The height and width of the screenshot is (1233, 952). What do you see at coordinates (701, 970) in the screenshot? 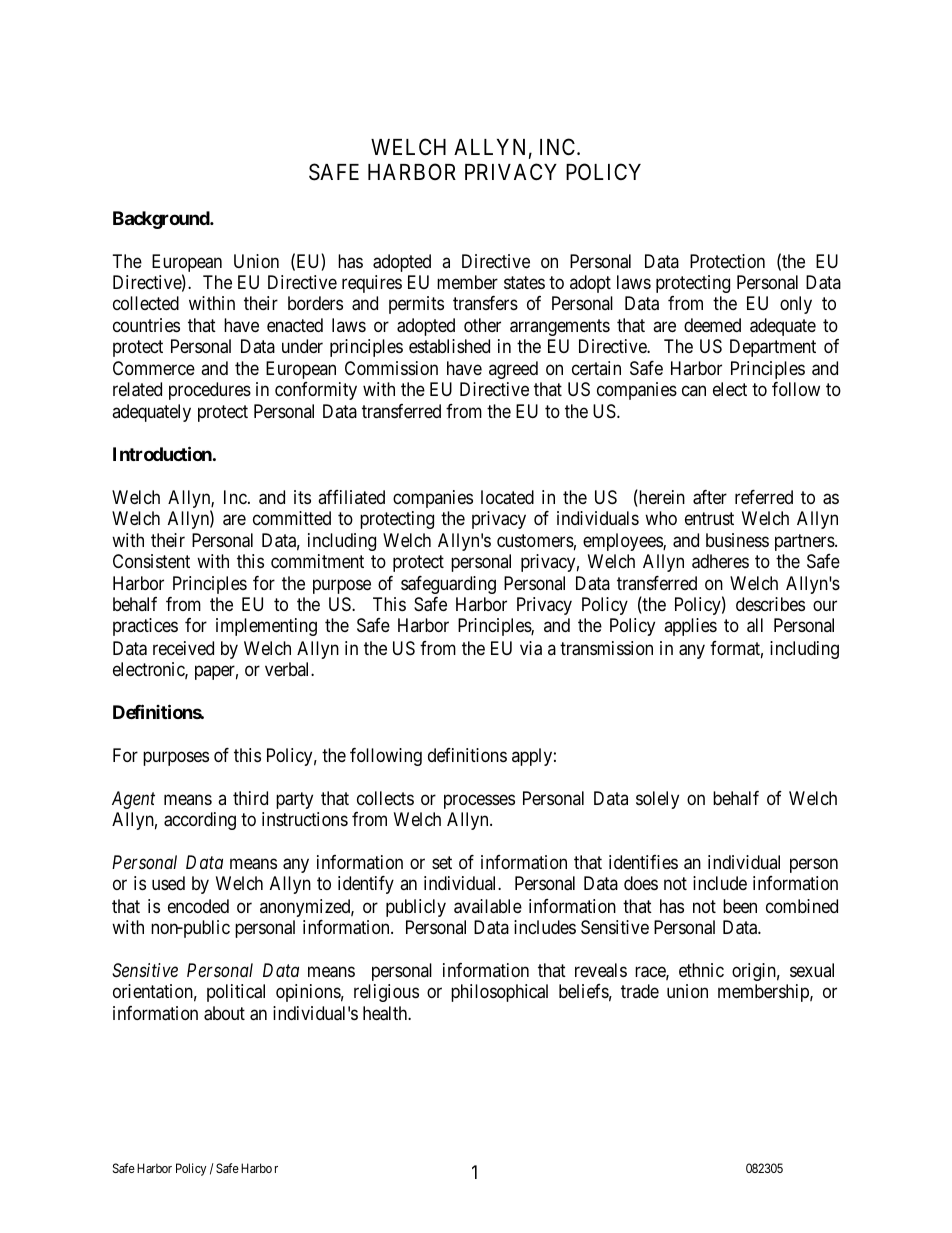
I see `ethnic` at bounding box center [701, 970].
